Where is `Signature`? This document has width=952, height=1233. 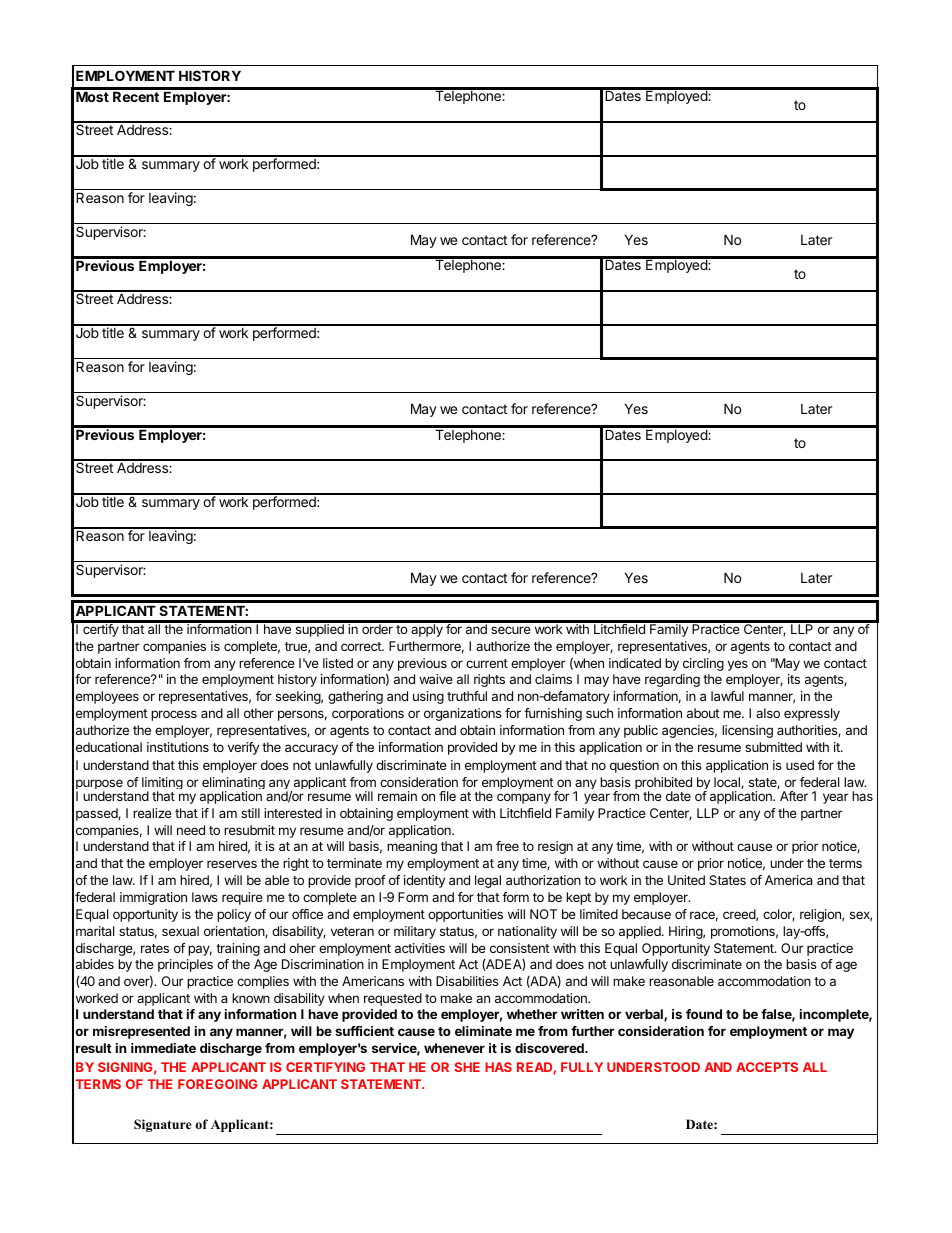 Signature is located at coordinates (163, 1125).
